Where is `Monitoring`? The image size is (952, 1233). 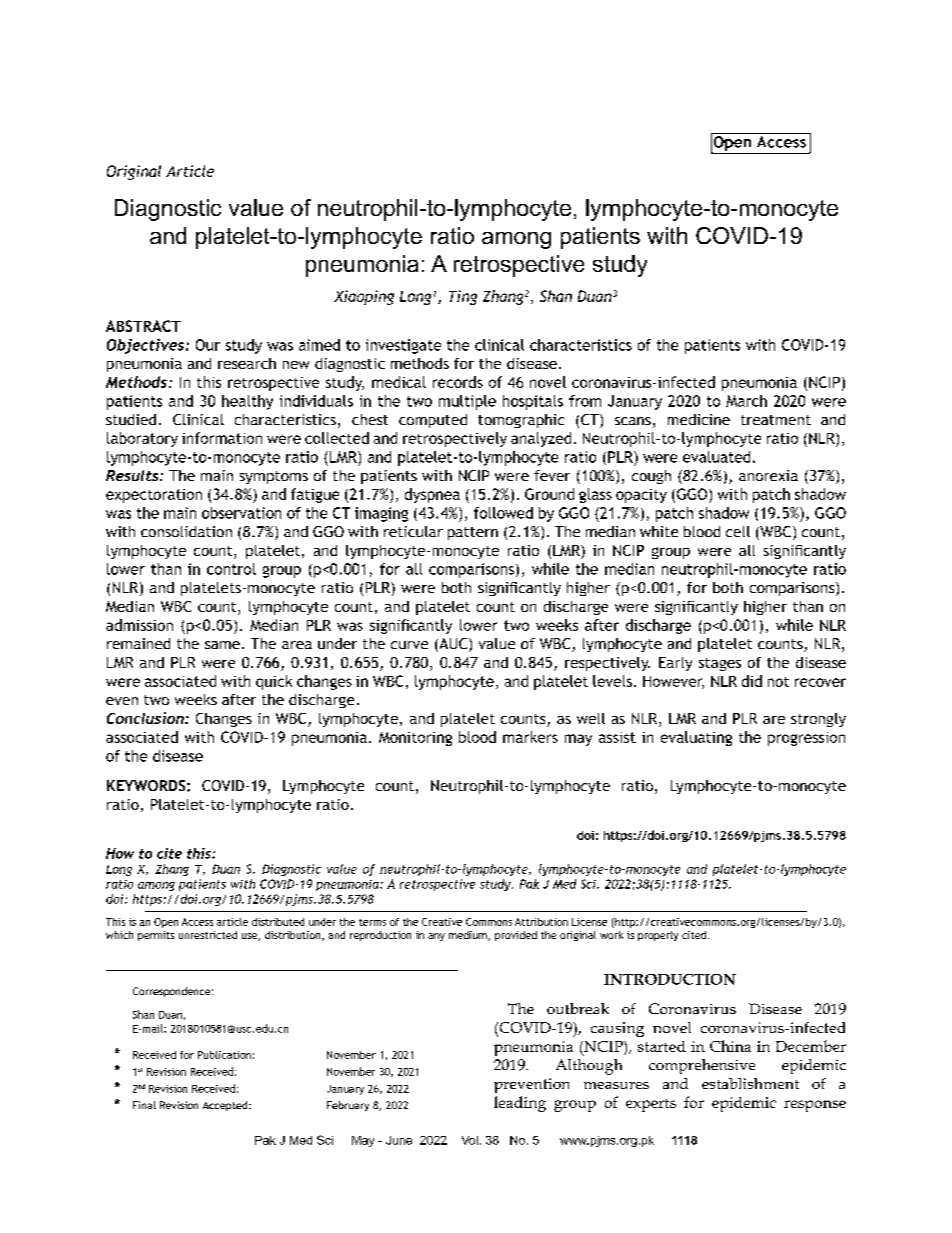
Monitoring is located at coordinates (415, 739).
